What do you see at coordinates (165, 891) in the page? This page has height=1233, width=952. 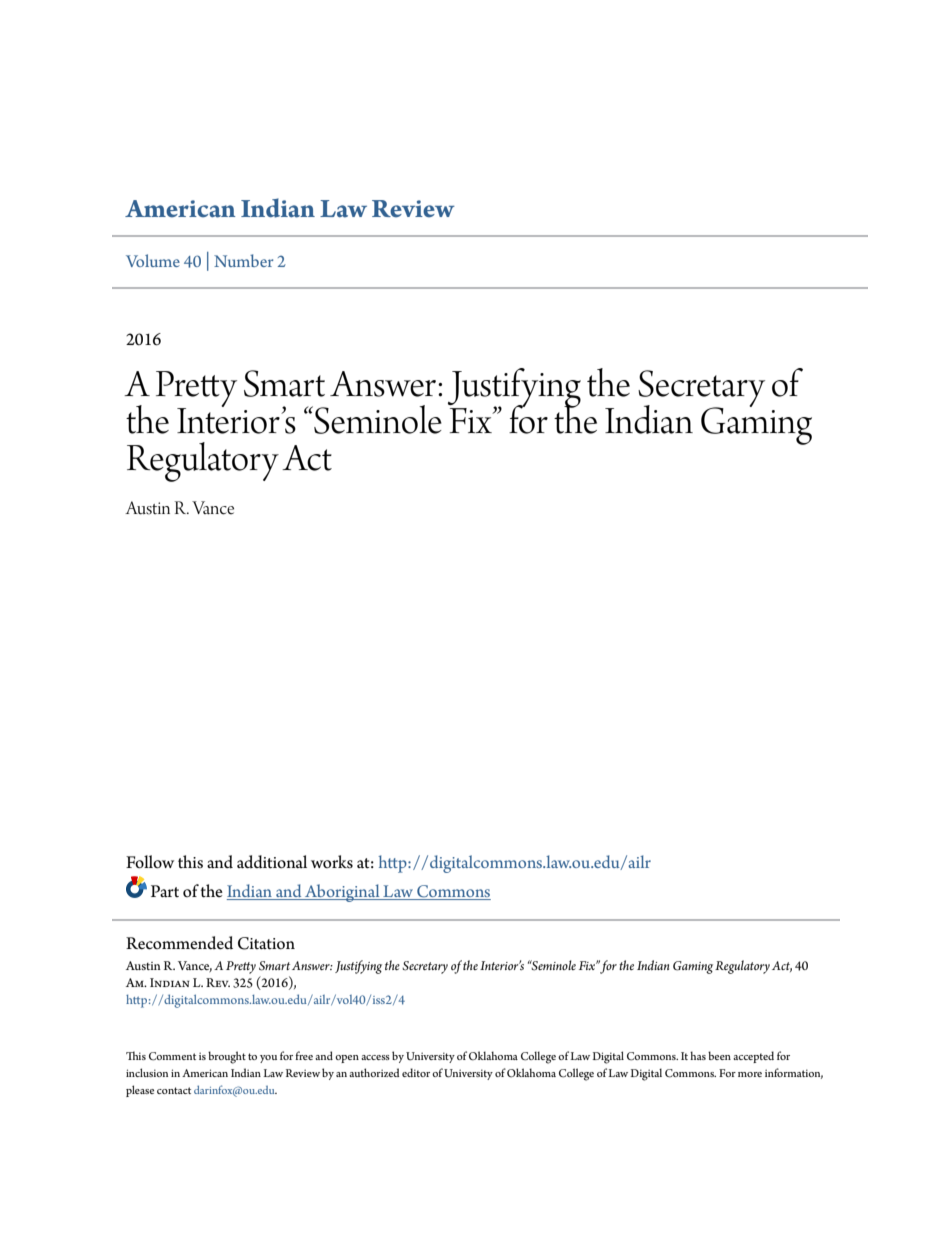 I see `Part` at bounding box center [165, 891].
